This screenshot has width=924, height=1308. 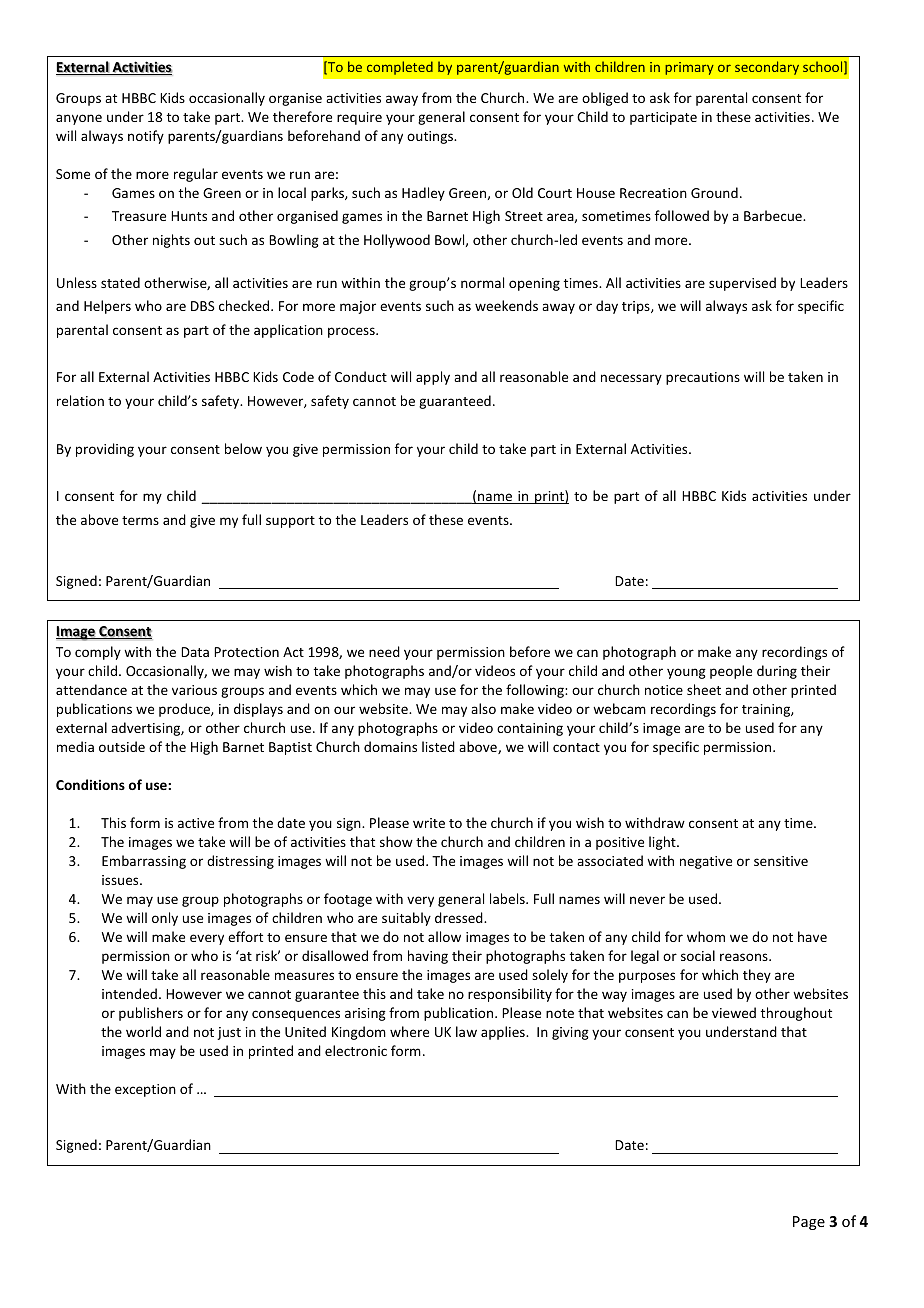 What do you see at coordinates (146, 137) in the screenshot?
I see `notify` at bounding box center [146, 137].
